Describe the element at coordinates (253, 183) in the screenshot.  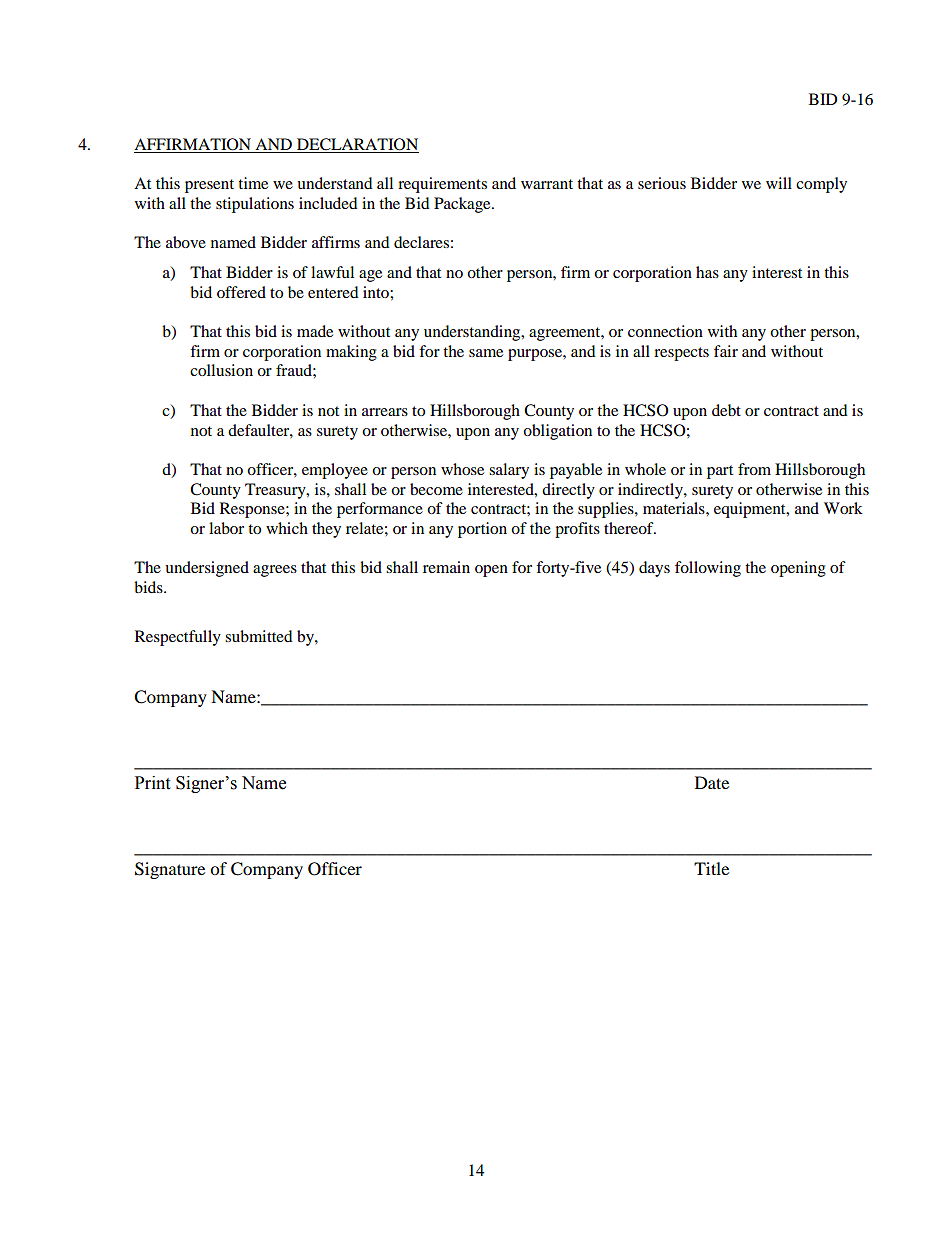
I see `time` at that location.
